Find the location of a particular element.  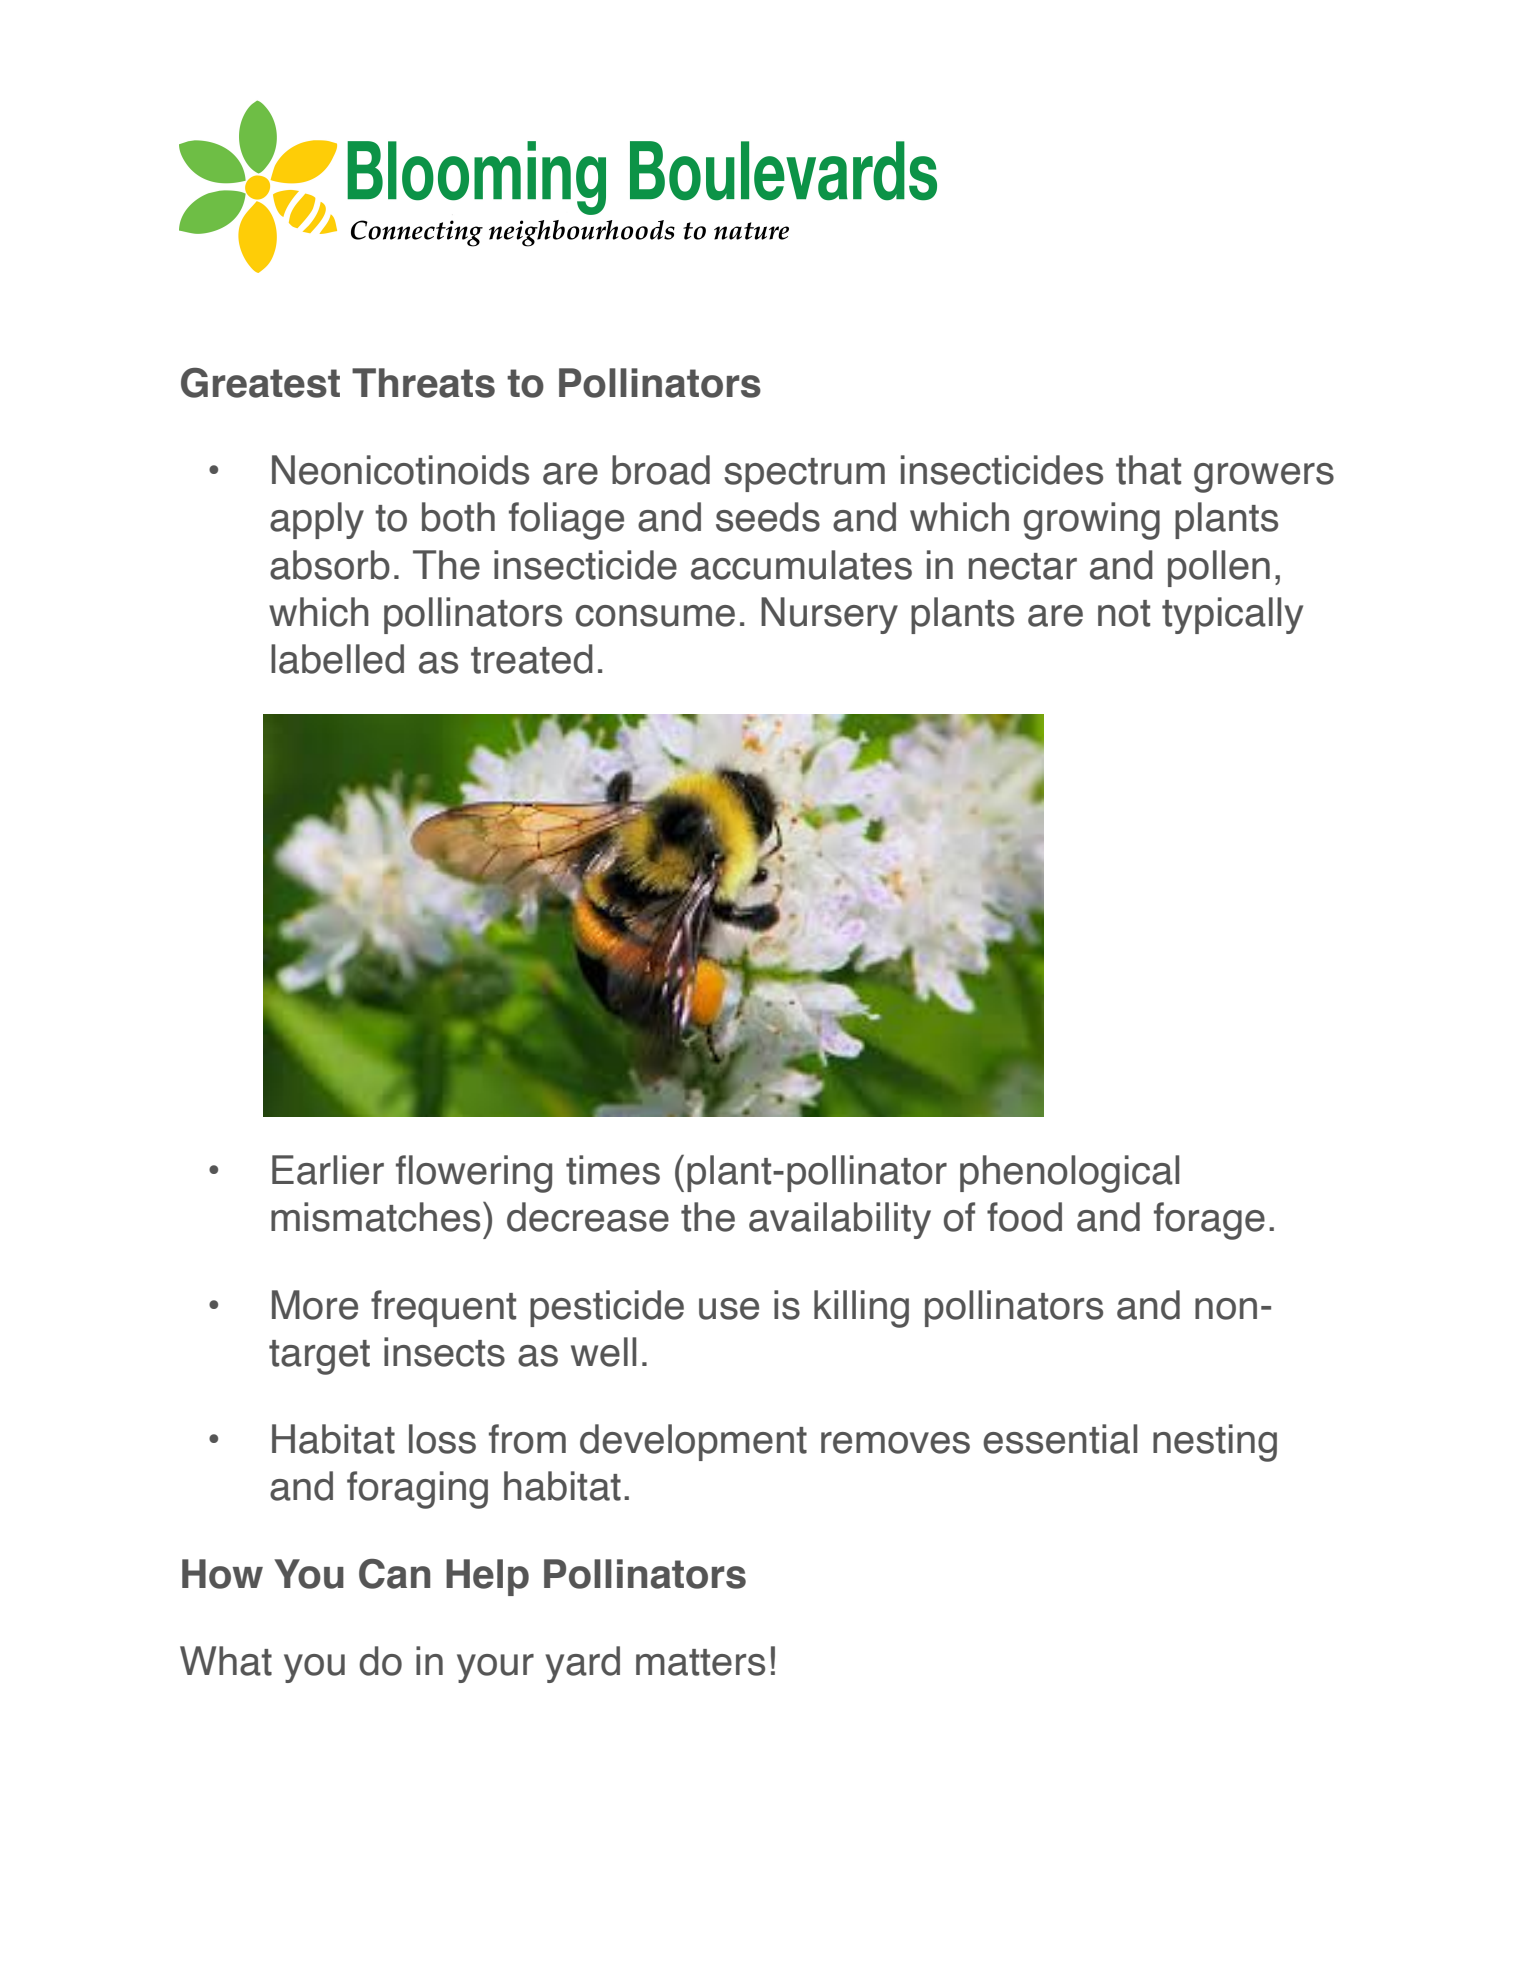

phenological is located at coordinates (1069, 1174).
